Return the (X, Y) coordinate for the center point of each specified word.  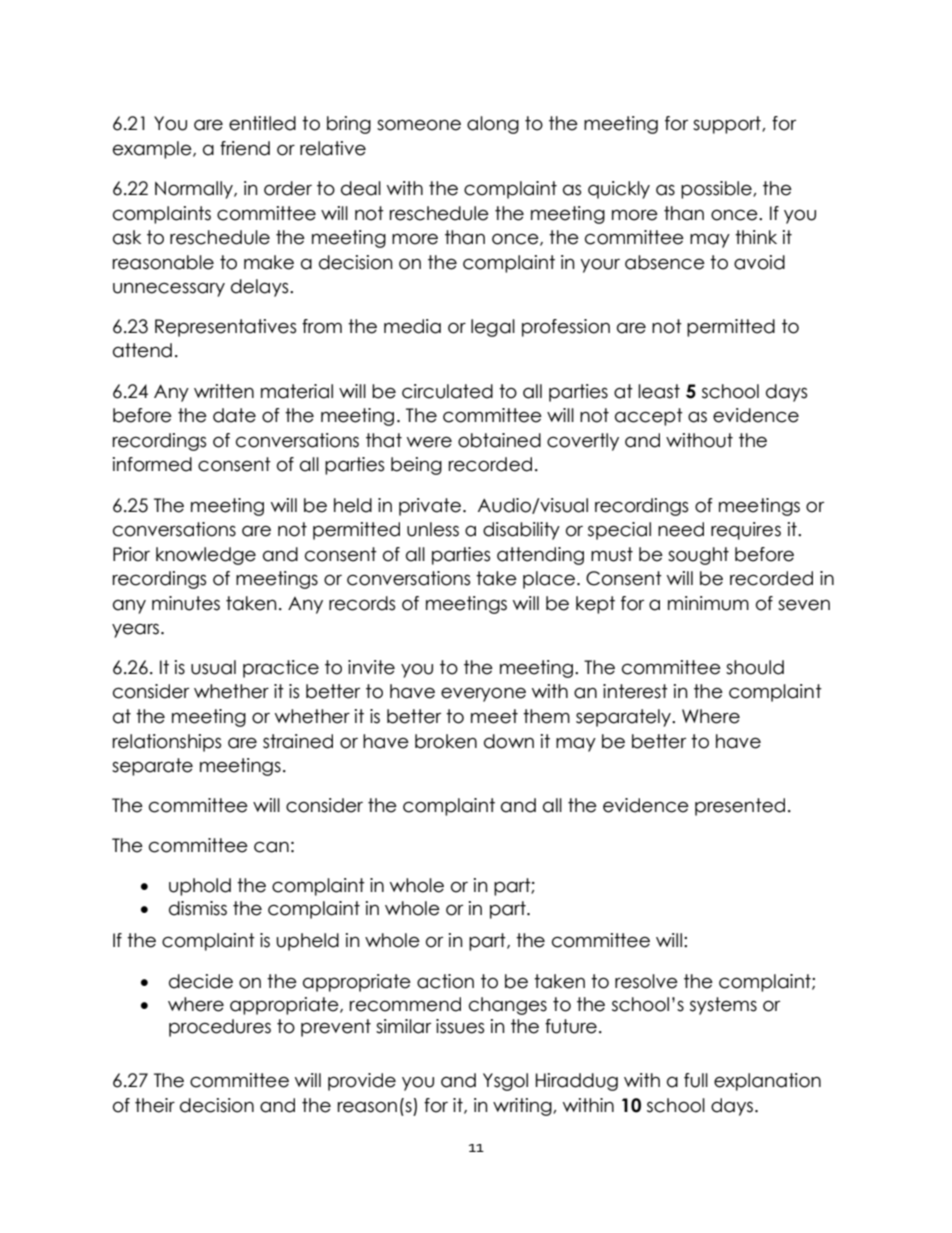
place (549, 580)
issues (460, 1026)
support (728, 125)
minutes (186, 603)
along (493, 125)
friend (245, 148)
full (696, 1080)
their (155, 1105)
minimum (708, 603)
